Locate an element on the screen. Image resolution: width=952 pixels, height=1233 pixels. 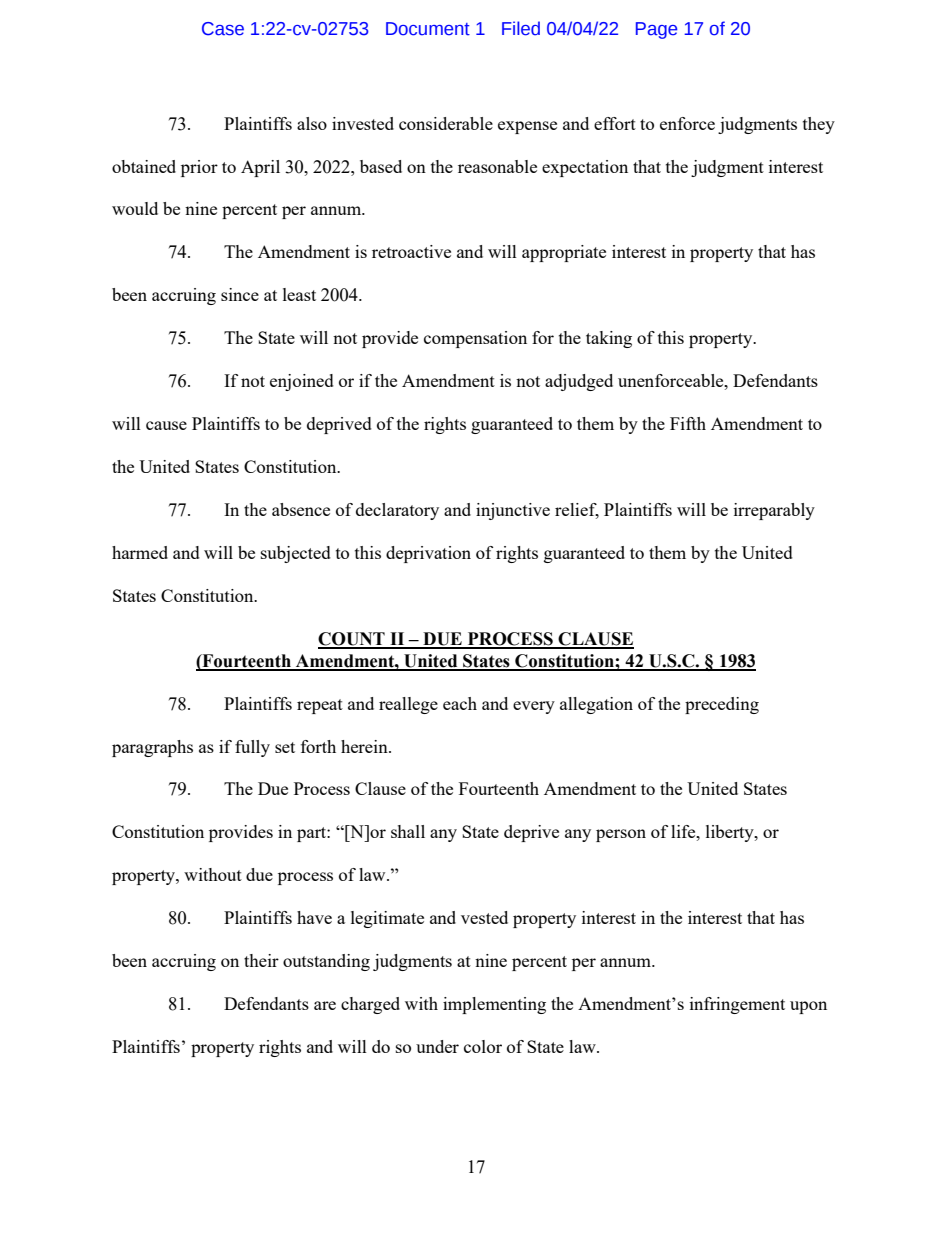
injunctive is located at coordinates (513, 511).
